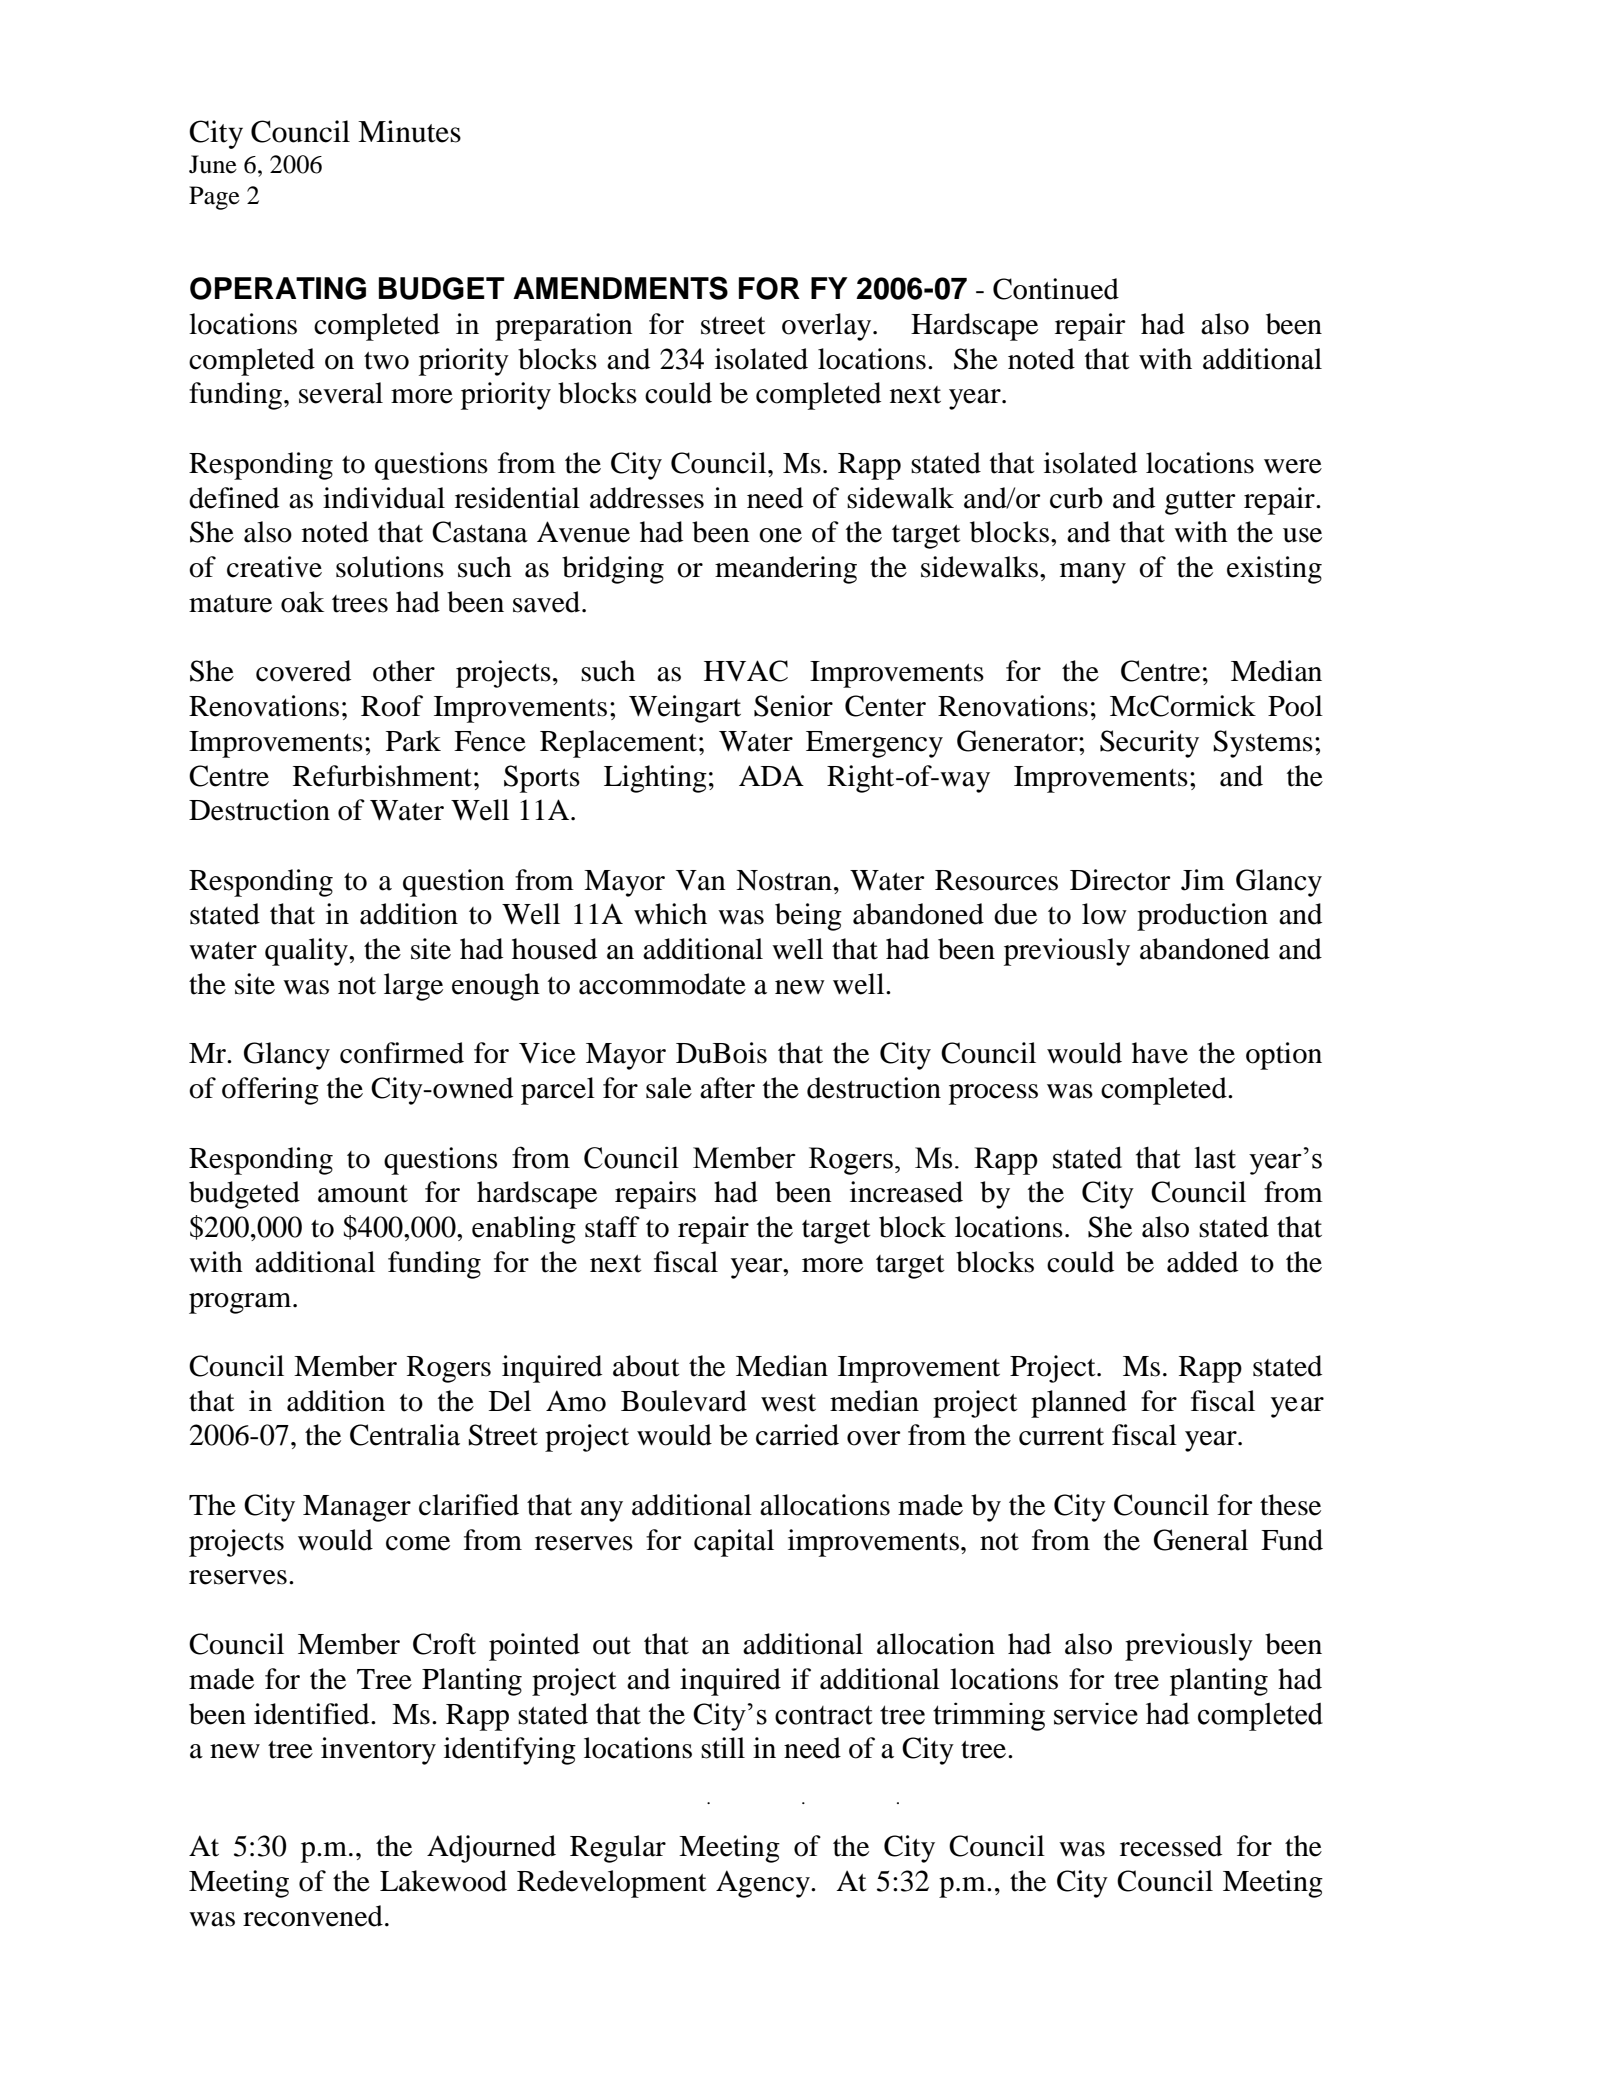  I want to click on AMENDMENTS, so click(620, 288).
